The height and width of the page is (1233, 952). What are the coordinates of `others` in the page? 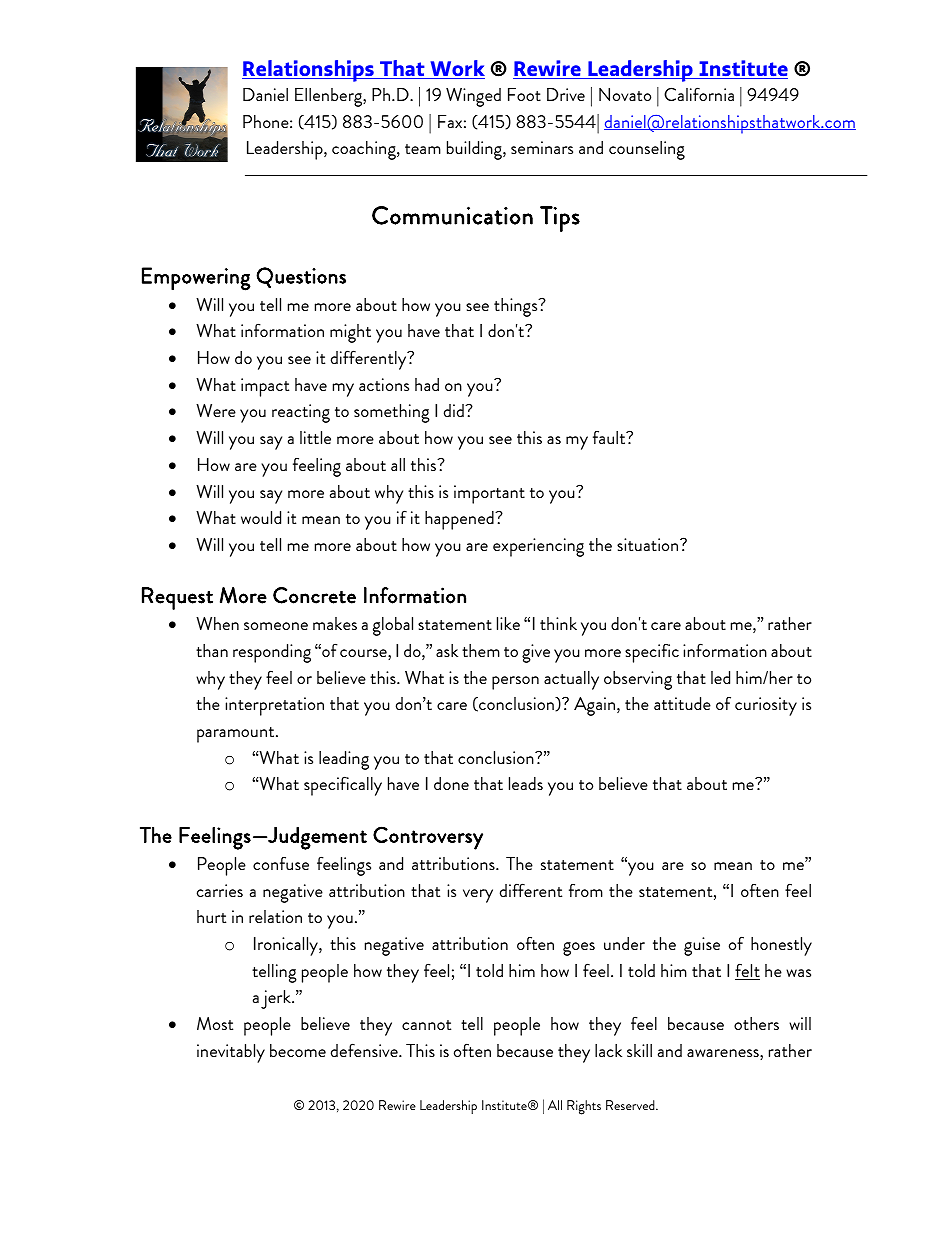 It's located at (756, 1023).
